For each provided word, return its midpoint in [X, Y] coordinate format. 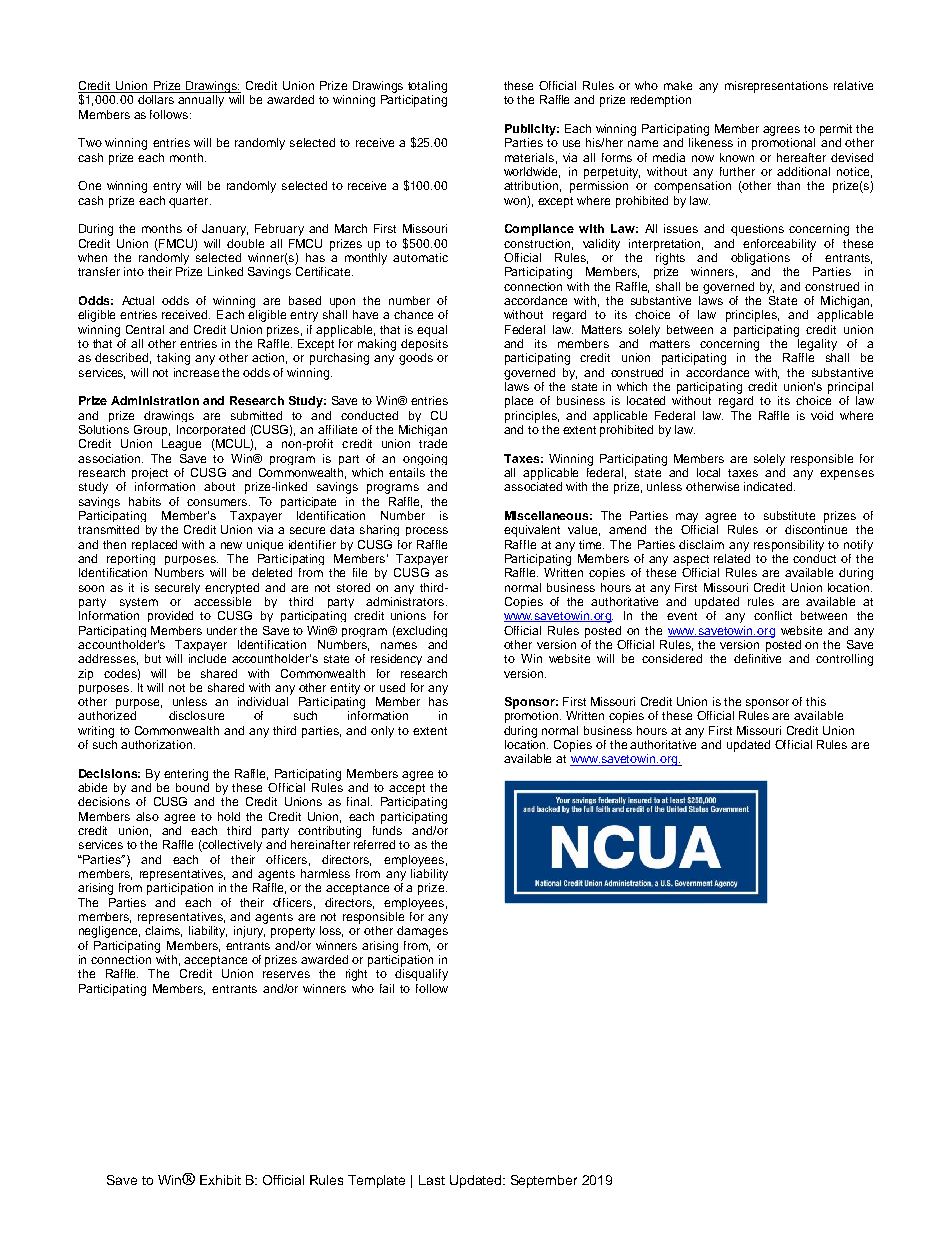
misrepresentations [776, 87]
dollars [156, 99]
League [181, 445]
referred [374, 844]
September [544, 1181]
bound [192, 787]
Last [432, 1180]
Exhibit [220, 1180]
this [816, 701]
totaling [427, 87]
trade [433, 443]
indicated [769, 486]
